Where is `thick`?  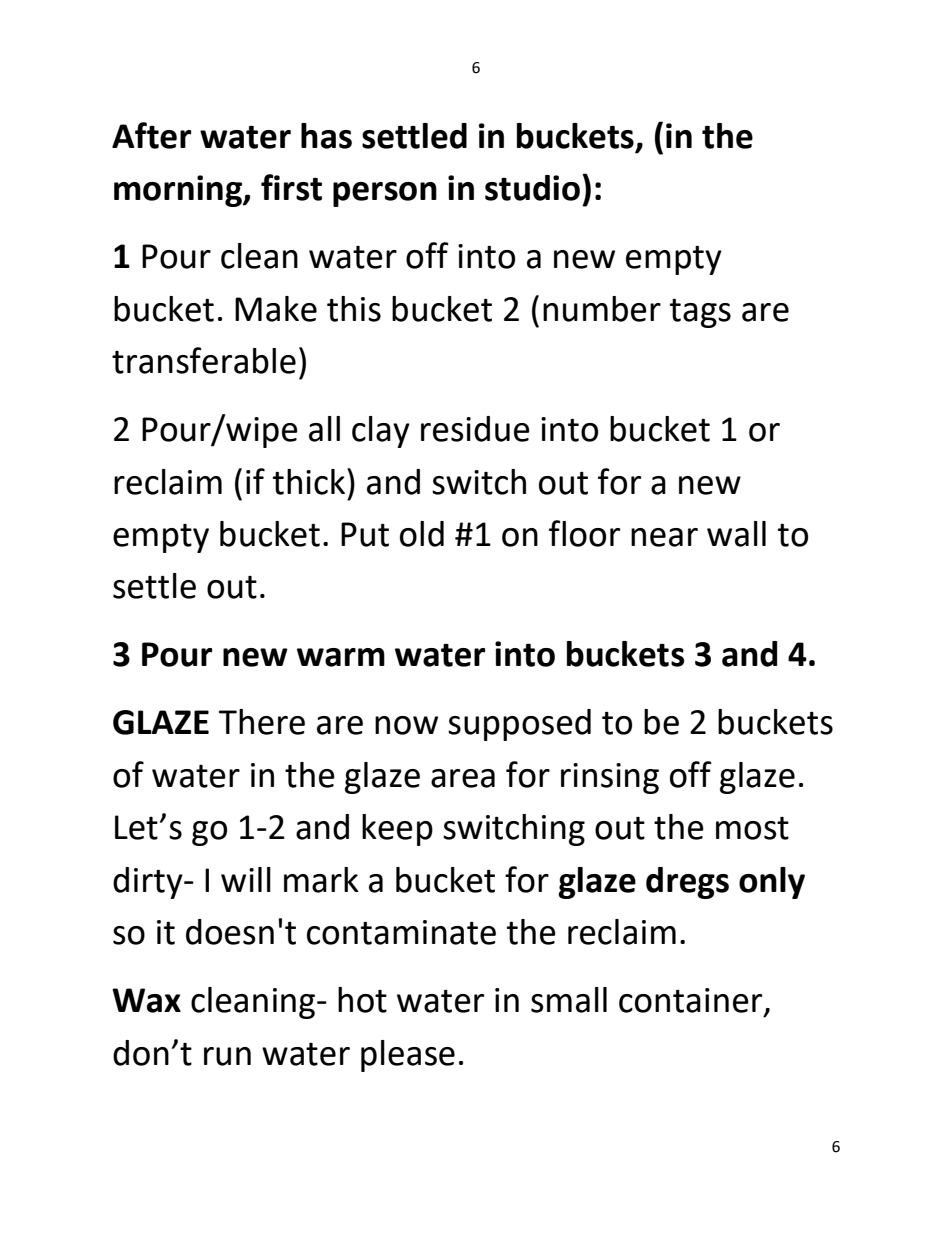 thick is located at coordinates (310, 481).
